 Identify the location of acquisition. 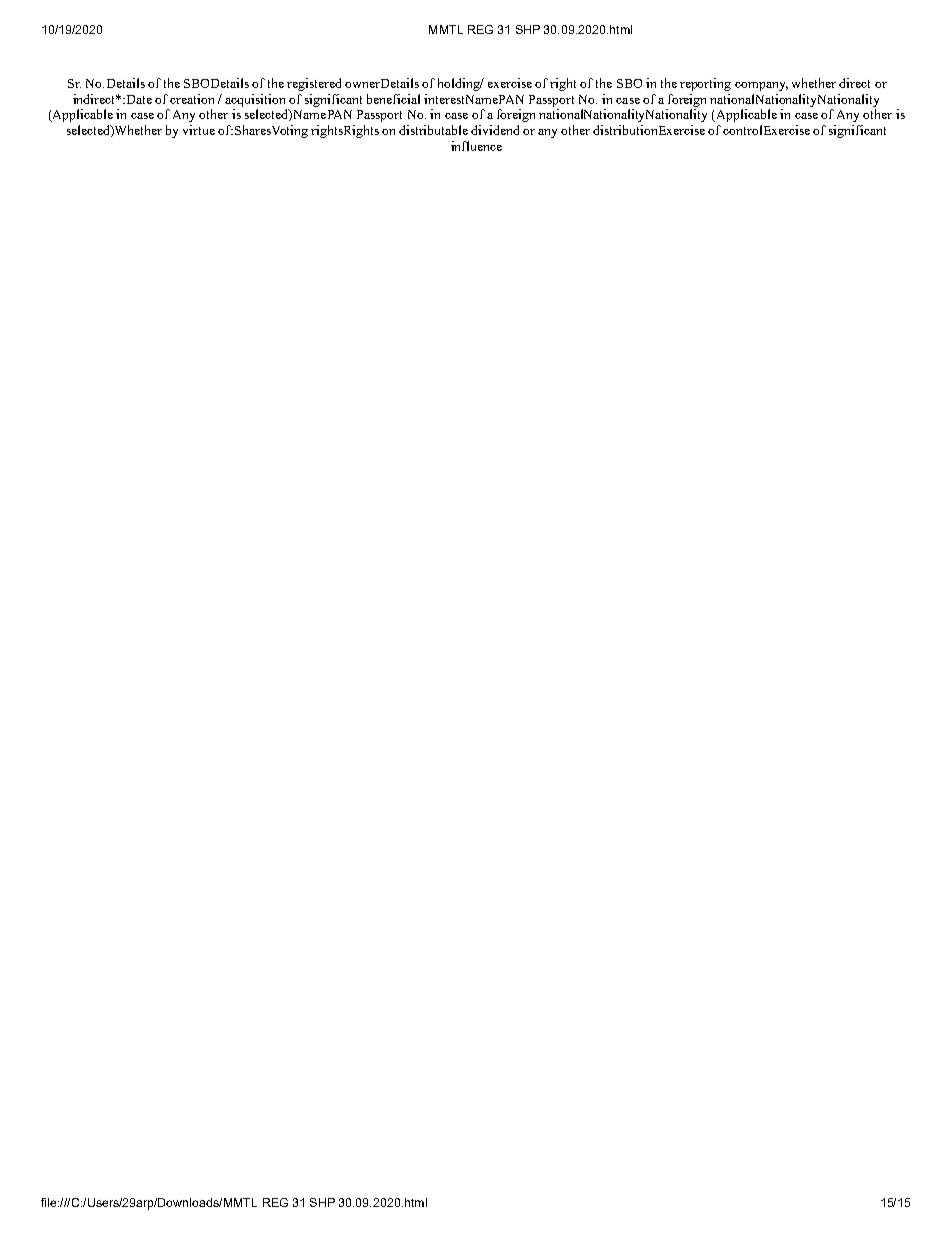
(255, 100).
